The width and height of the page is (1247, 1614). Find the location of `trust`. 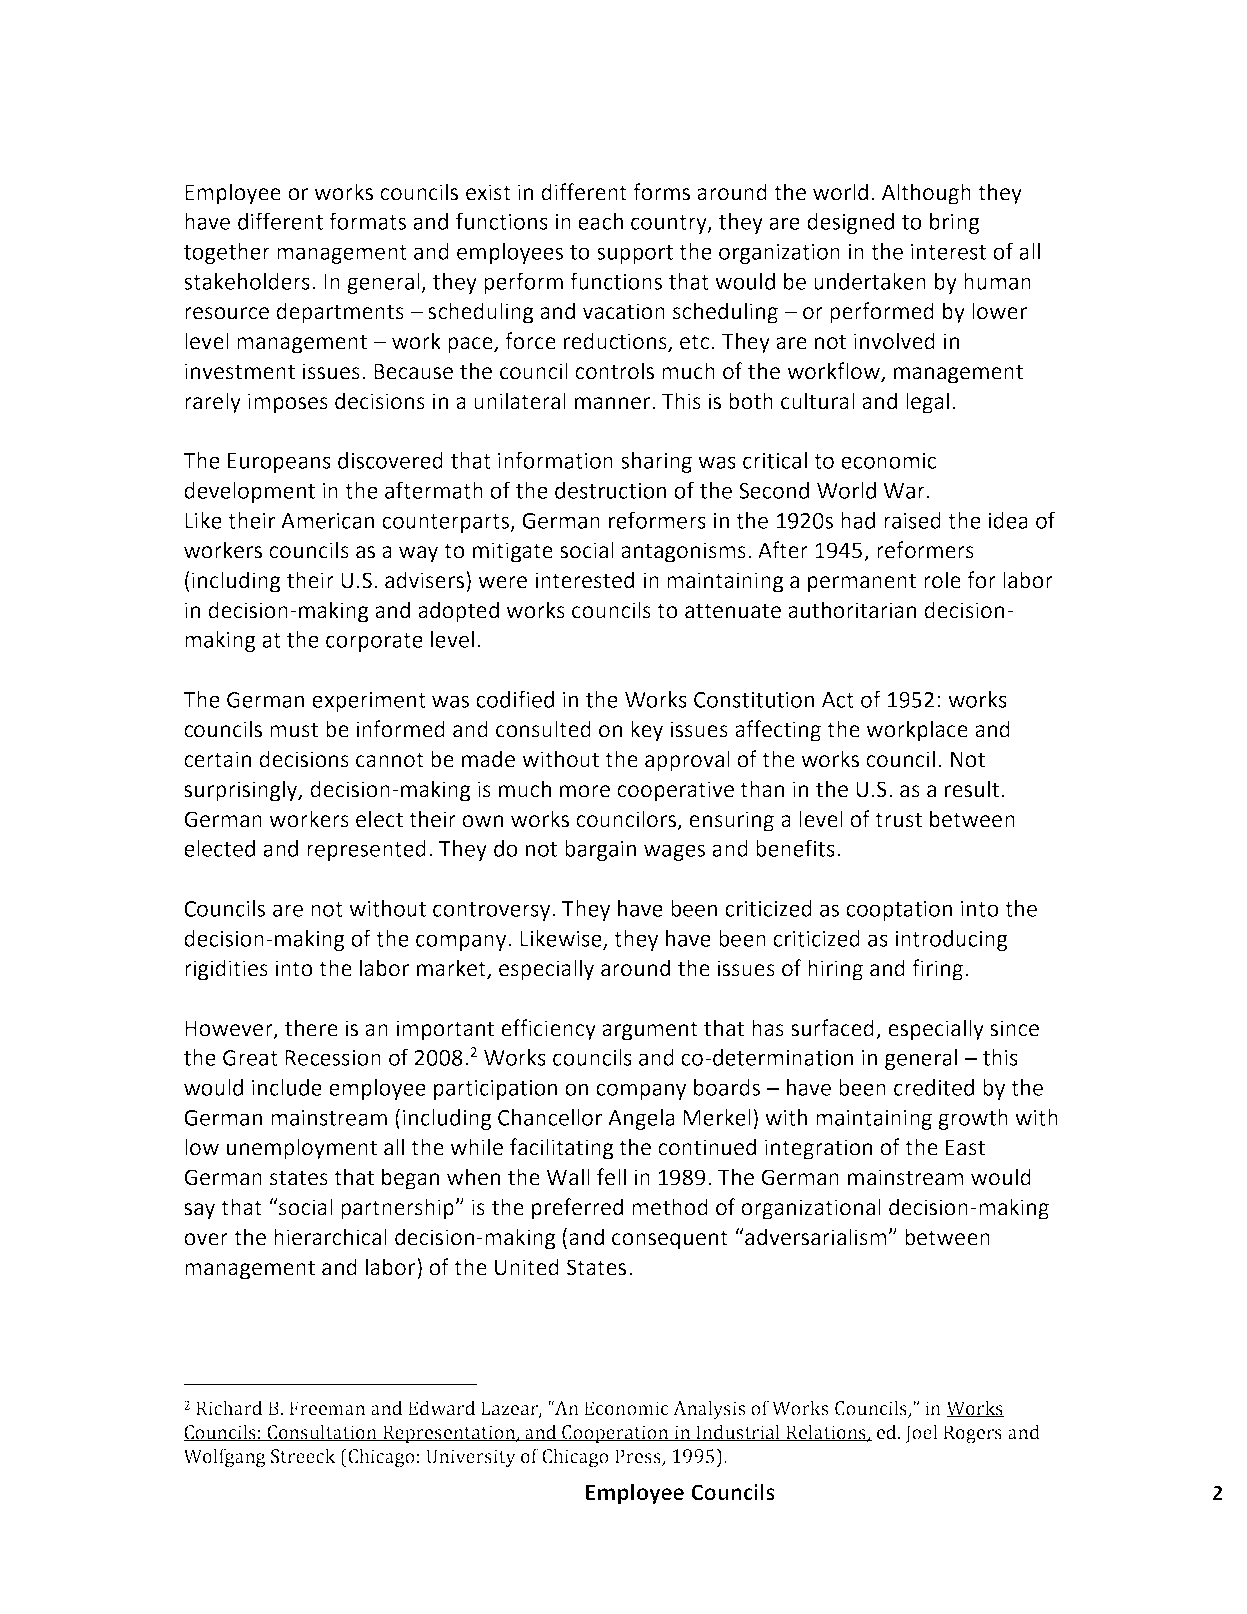

trust is located at coordinates (898, 820).
